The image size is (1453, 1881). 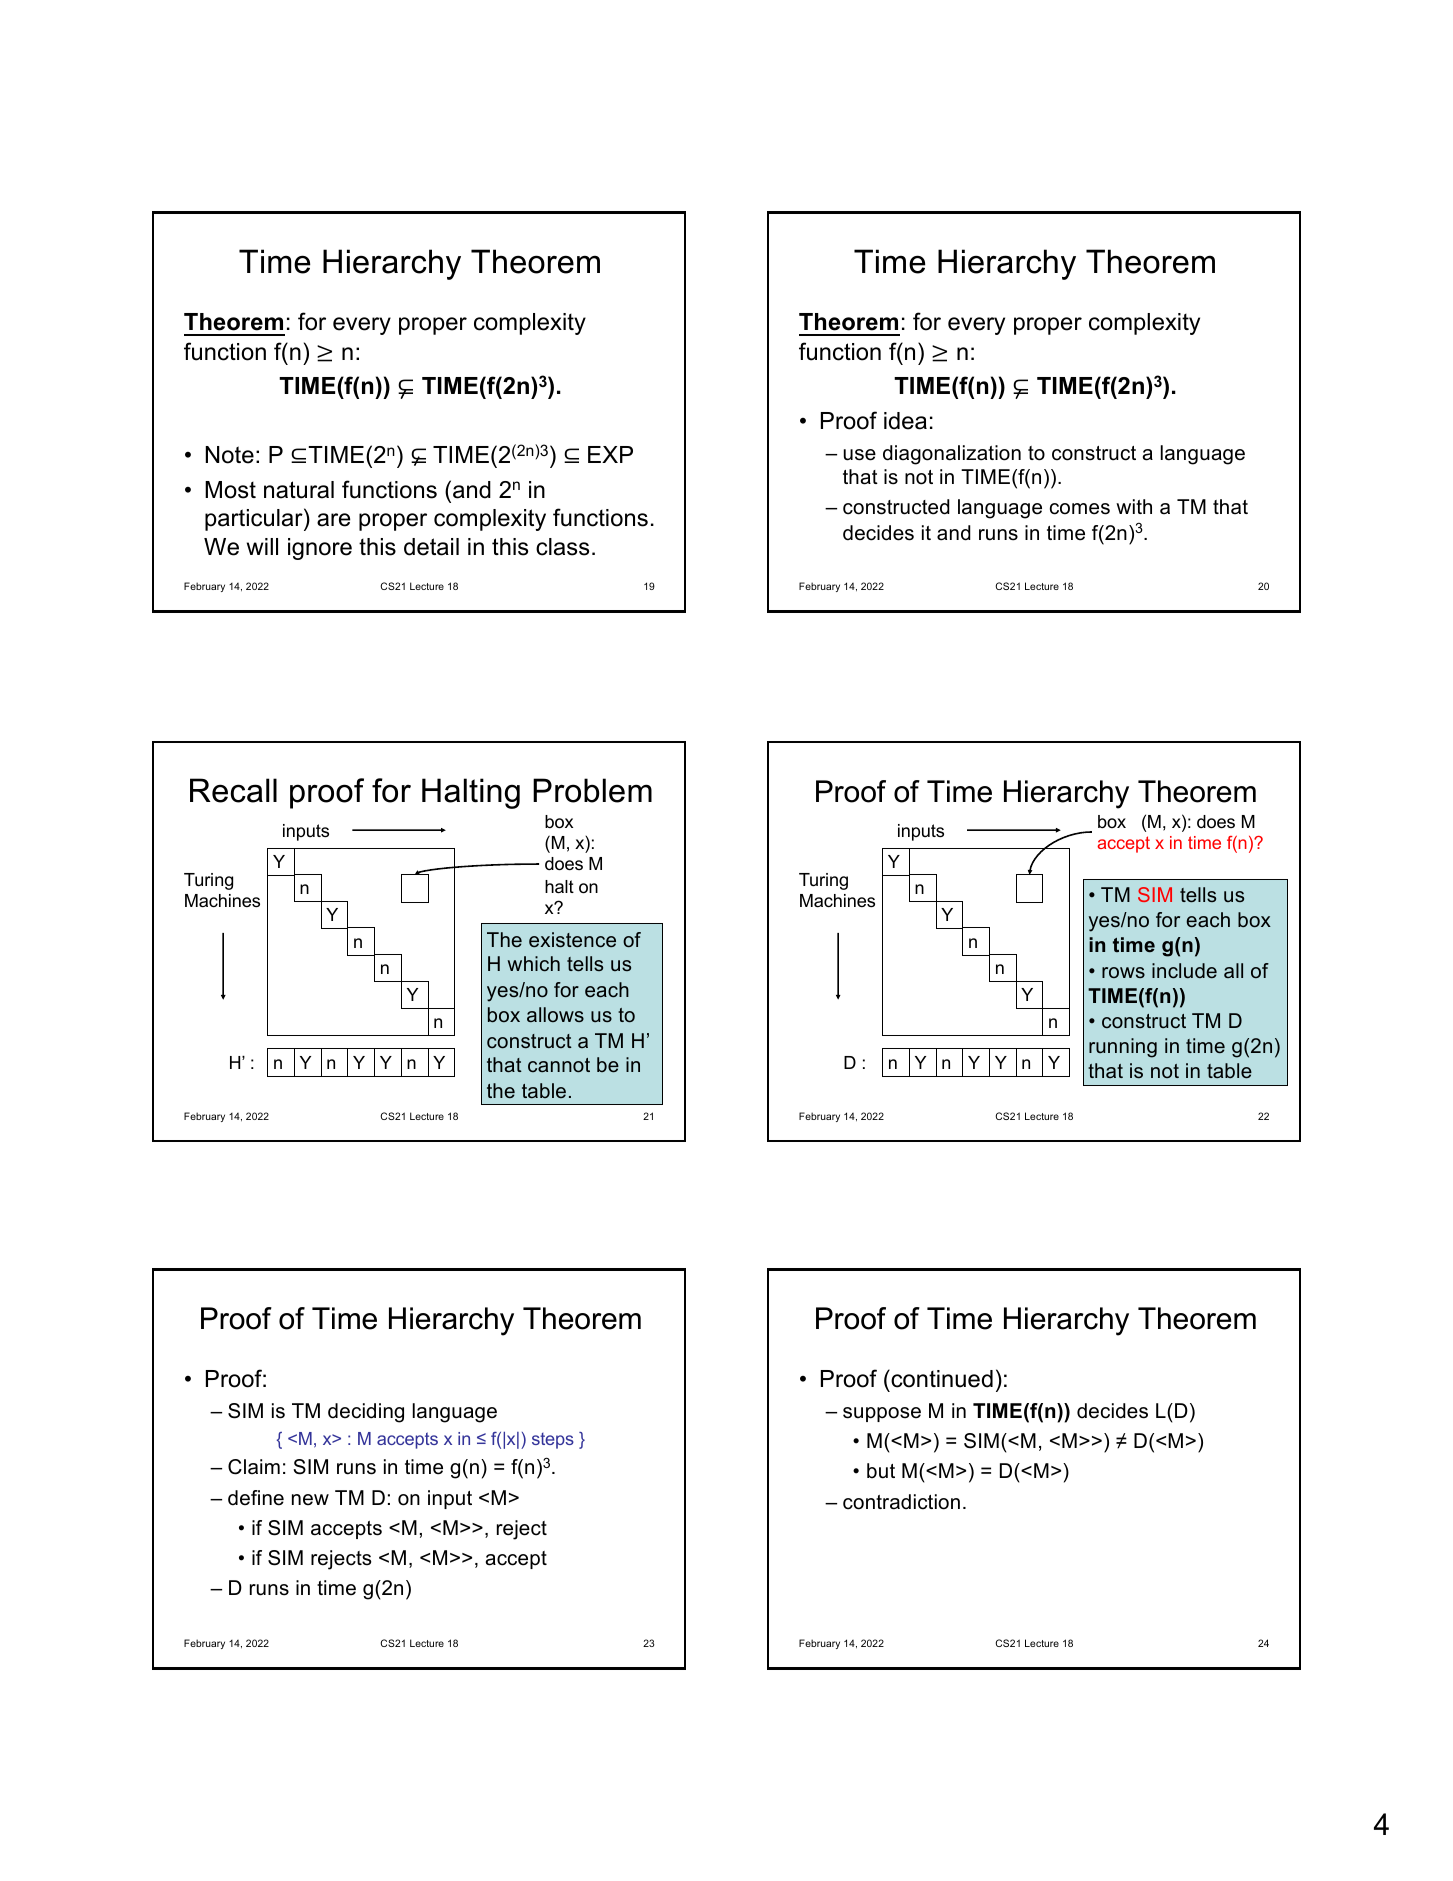 I want to click on steps, so click(x=553, y=1441).
